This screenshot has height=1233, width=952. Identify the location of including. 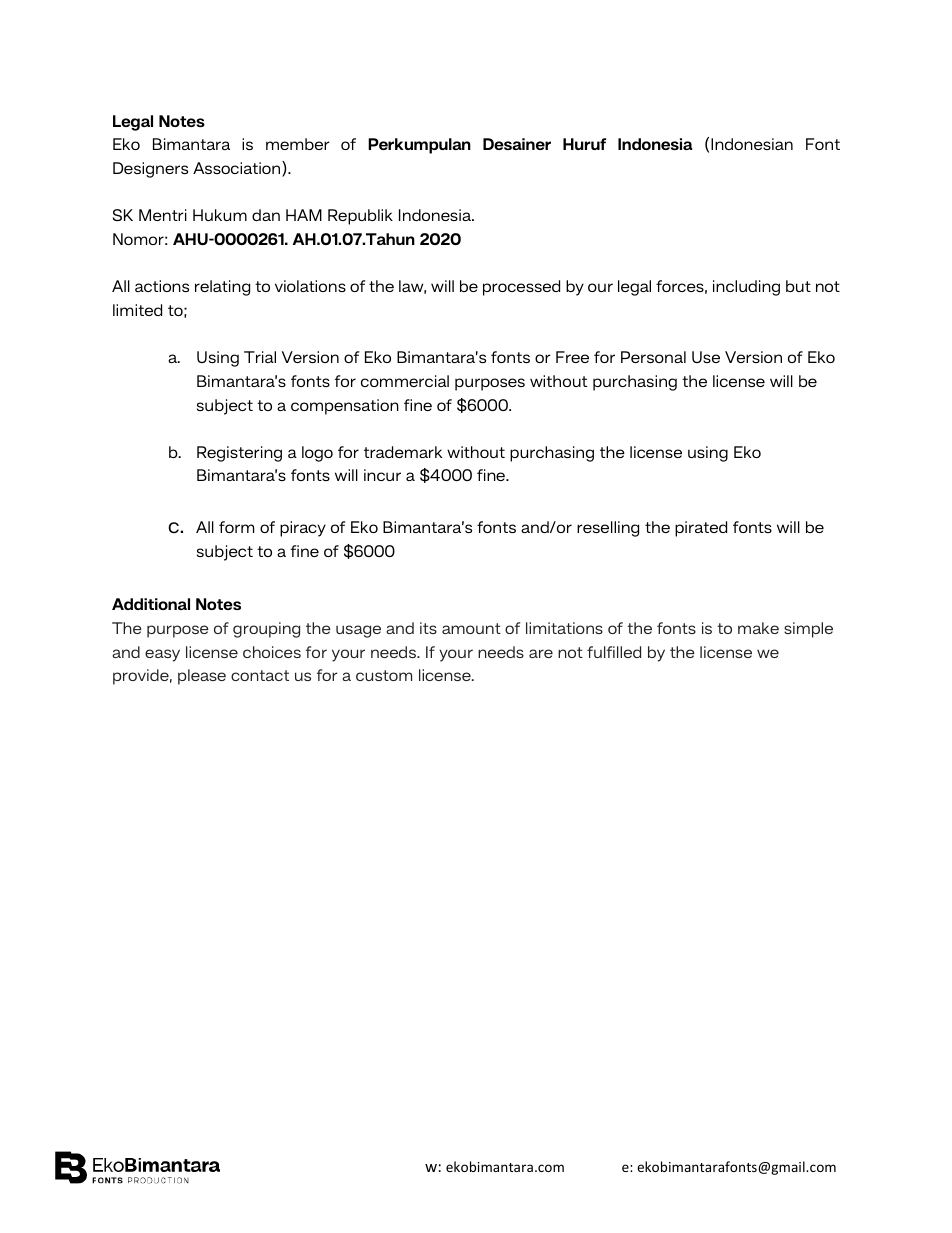
(746, 288).
